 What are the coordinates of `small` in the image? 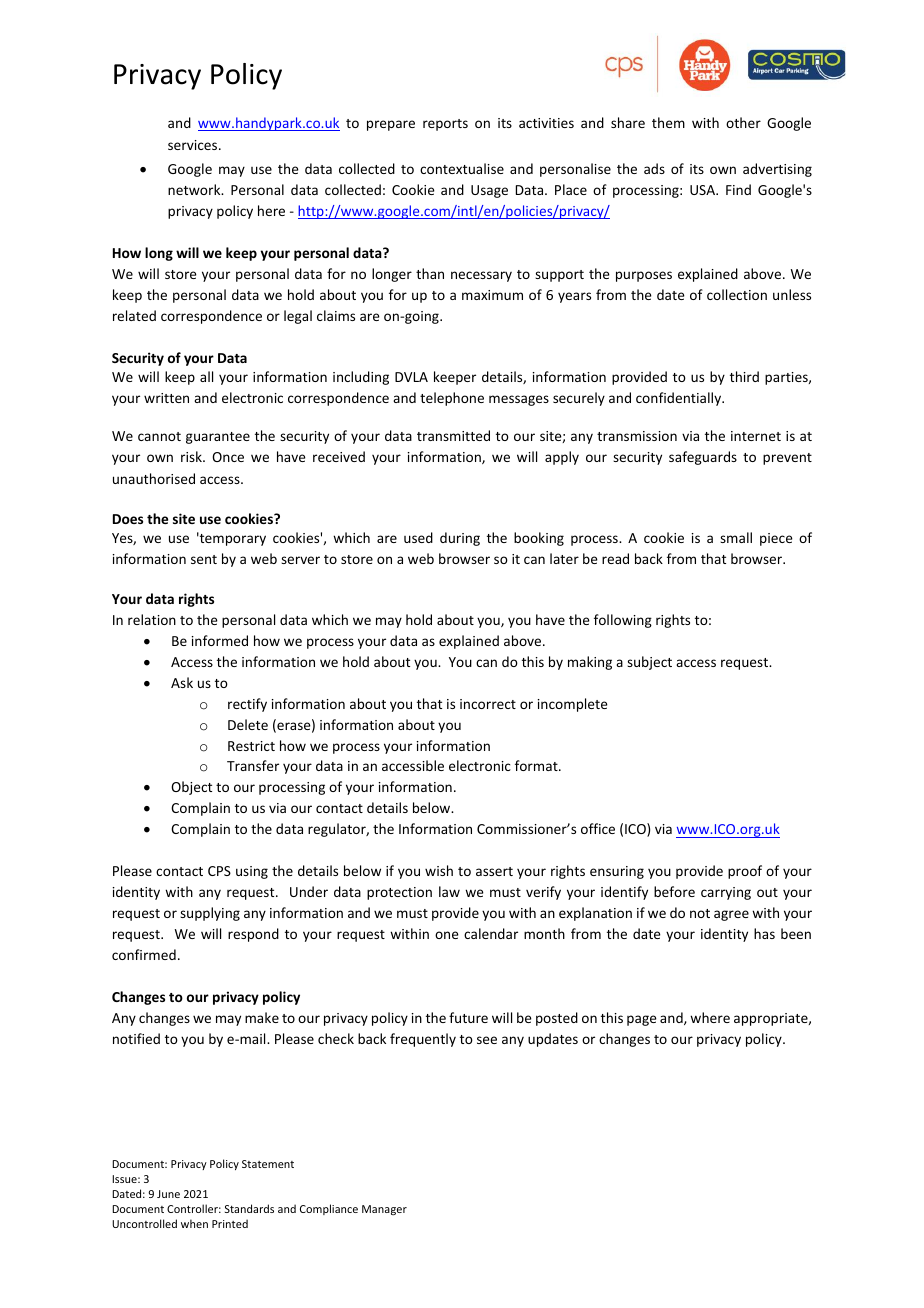 It's located at (736, 537).
